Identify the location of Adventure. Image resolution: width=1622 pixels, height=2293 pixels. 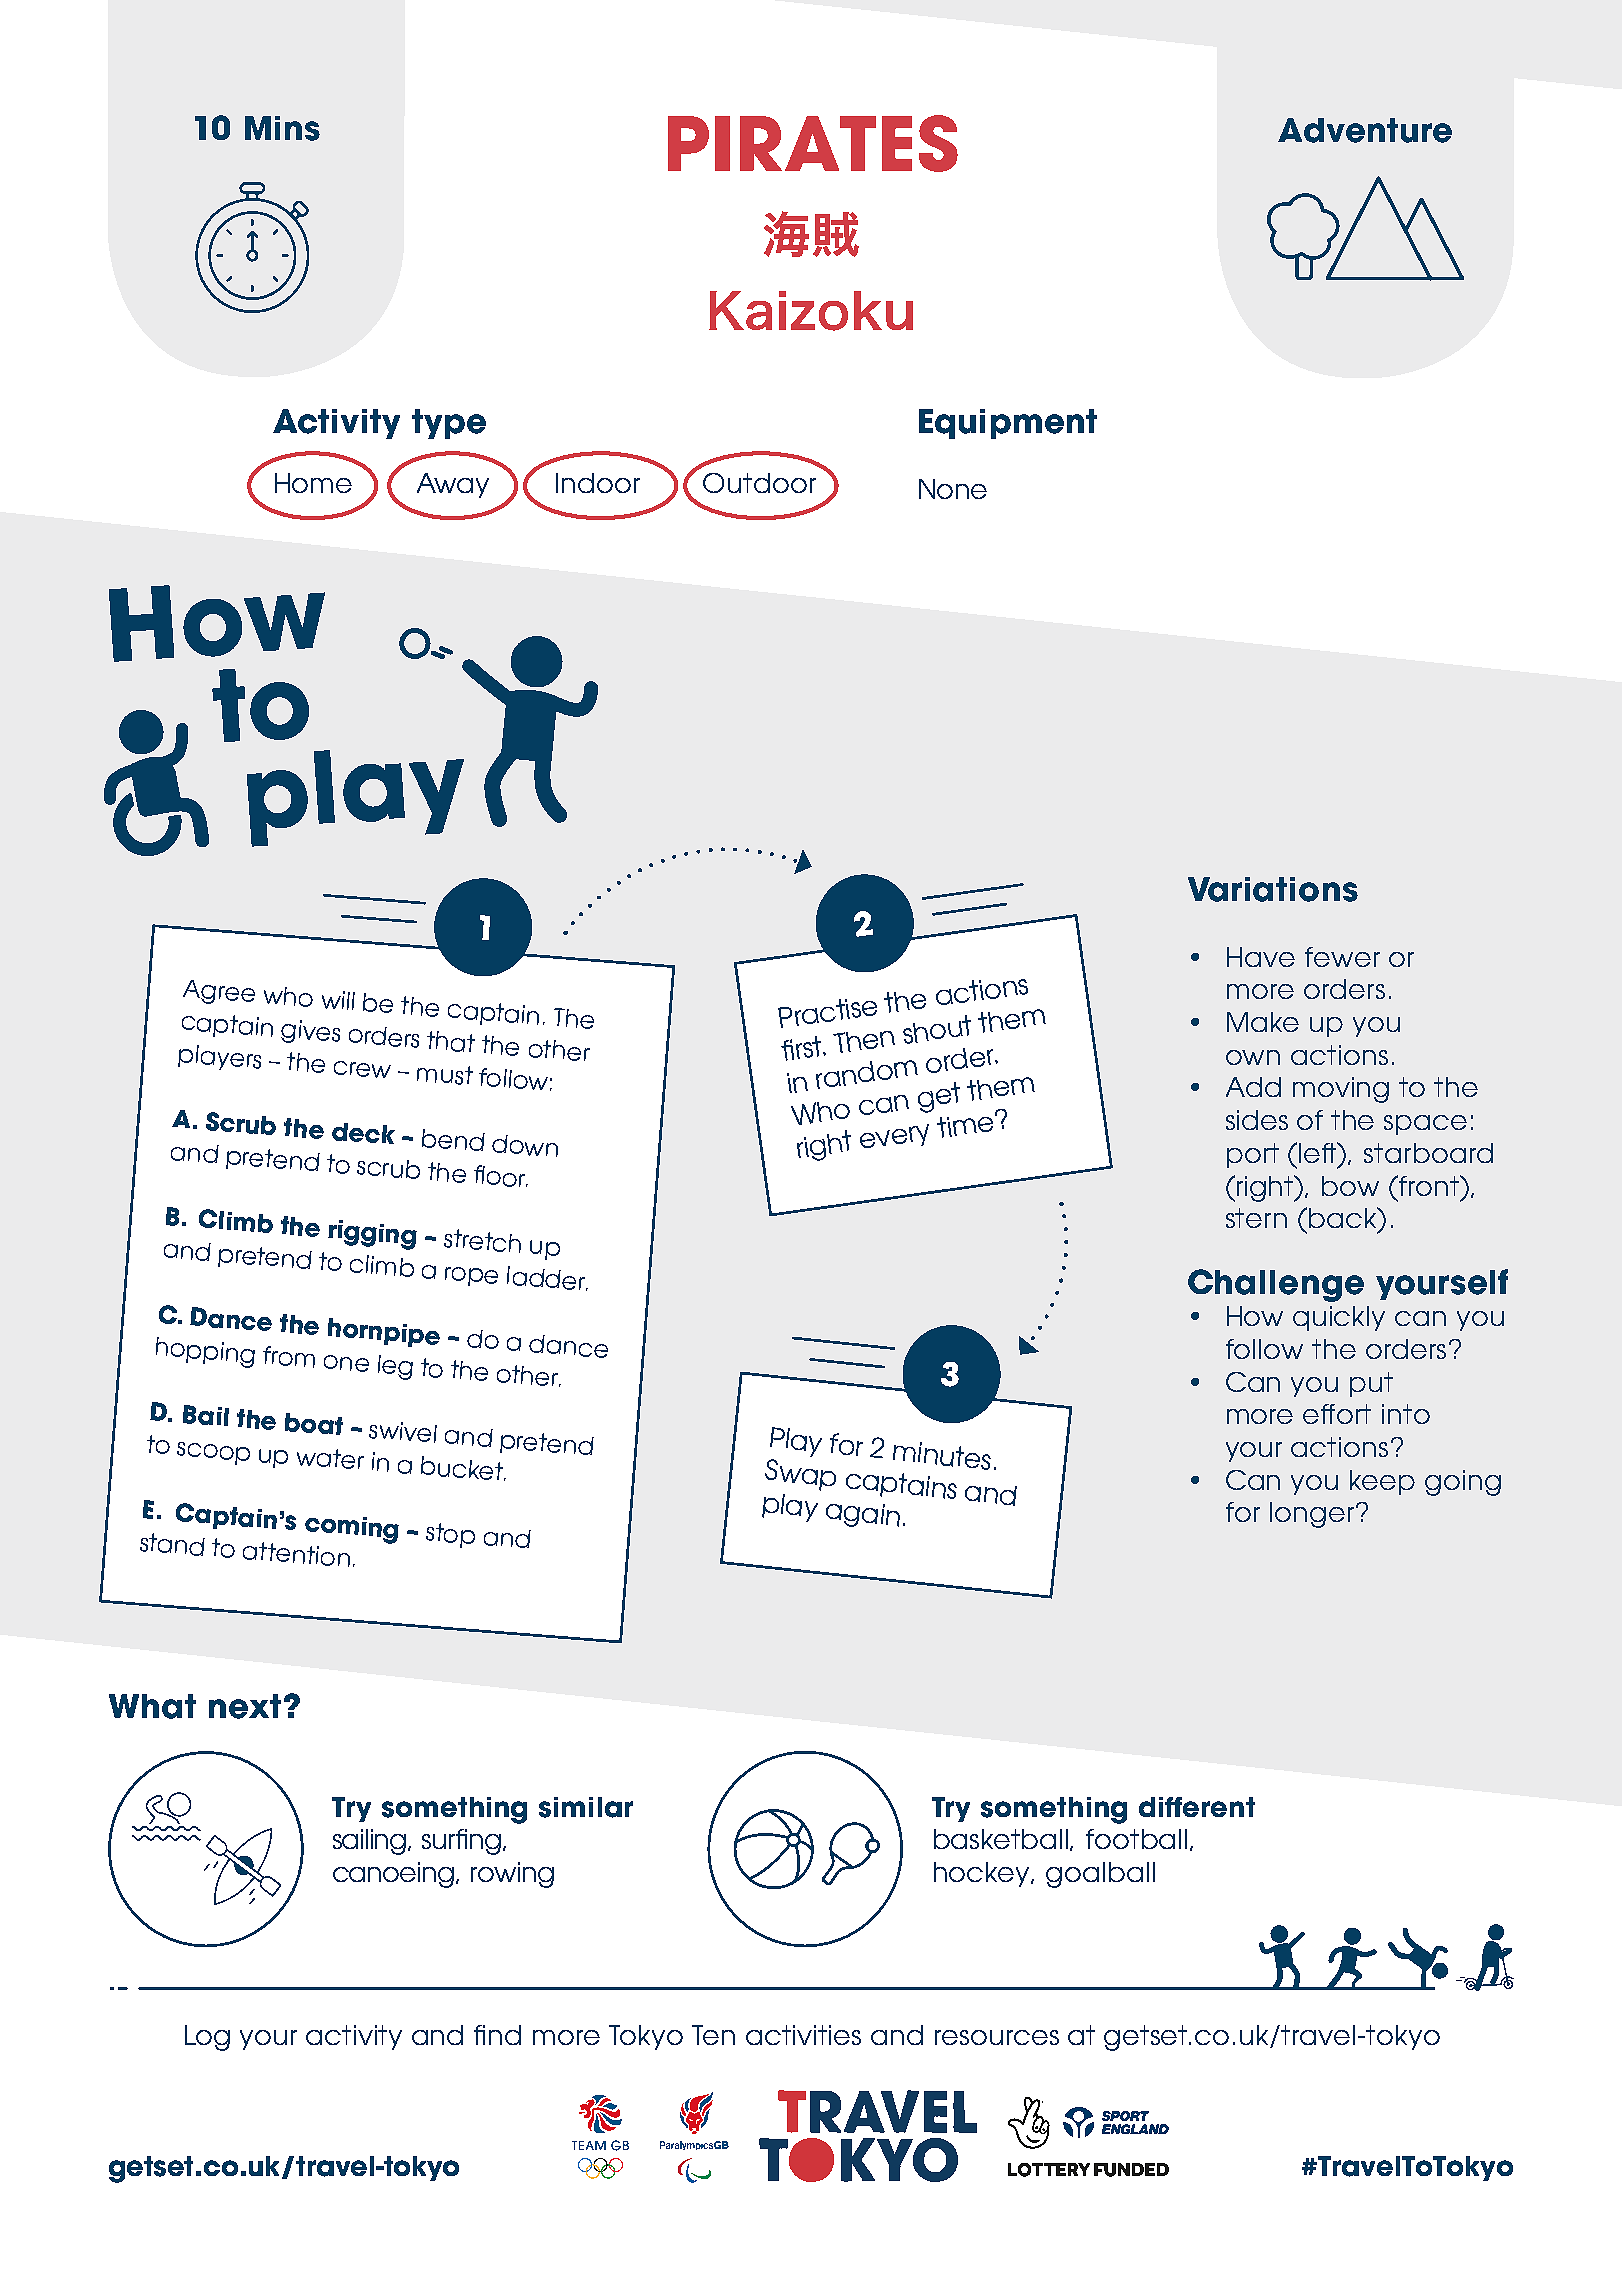
(1365, 130).
